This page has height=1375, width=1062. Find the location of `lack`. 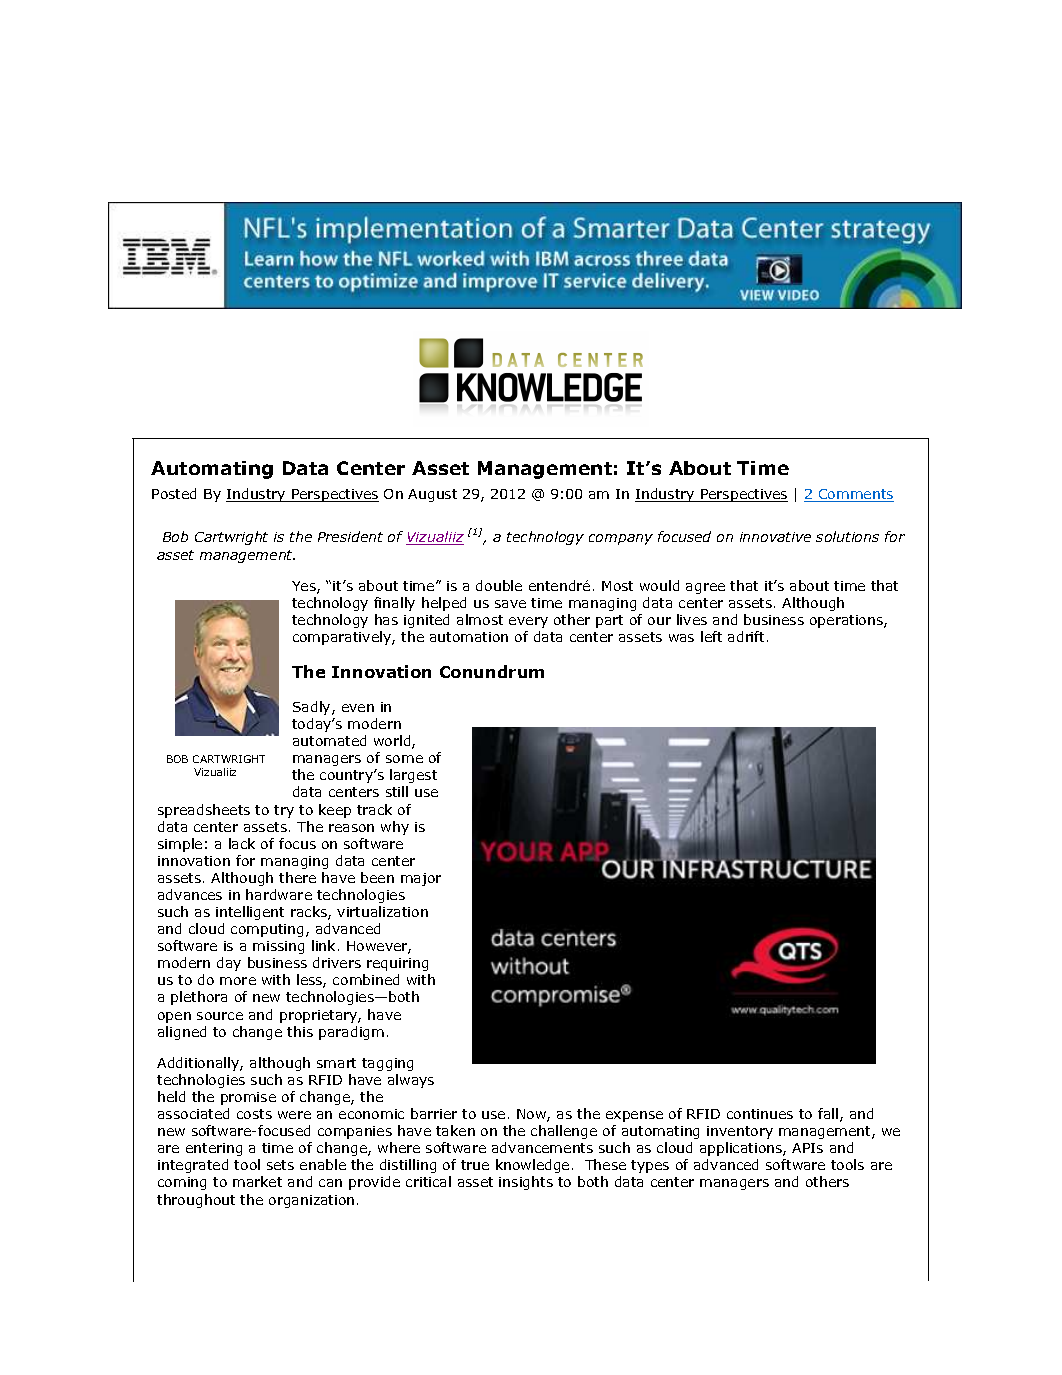

lack is located at coordinates (242, 843).
